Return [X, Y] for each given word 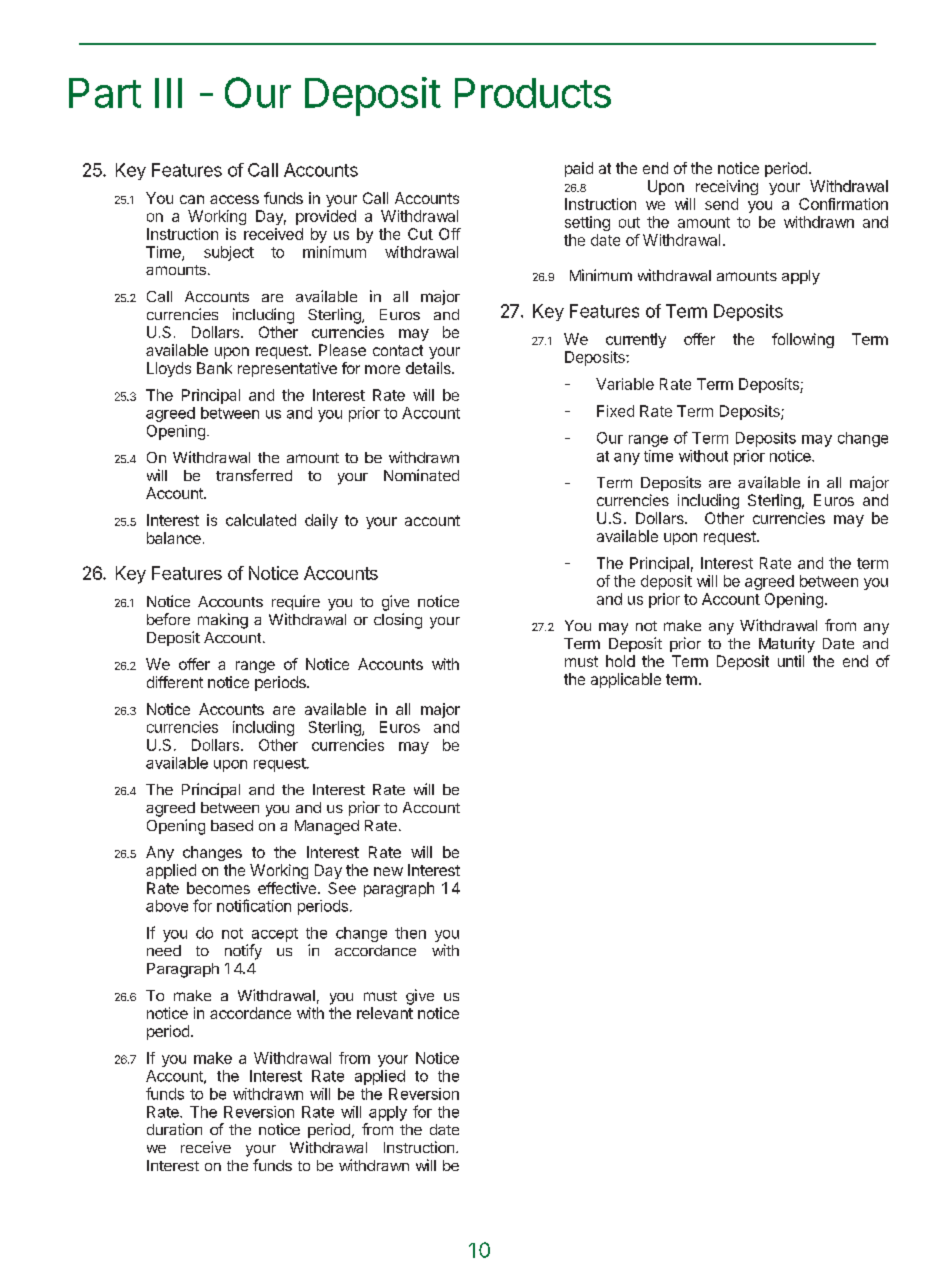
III [168, 93]
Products [533, 93]
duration [174, 1129]
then [410, 933]
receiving [727, 187]
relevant [385, 1013]
